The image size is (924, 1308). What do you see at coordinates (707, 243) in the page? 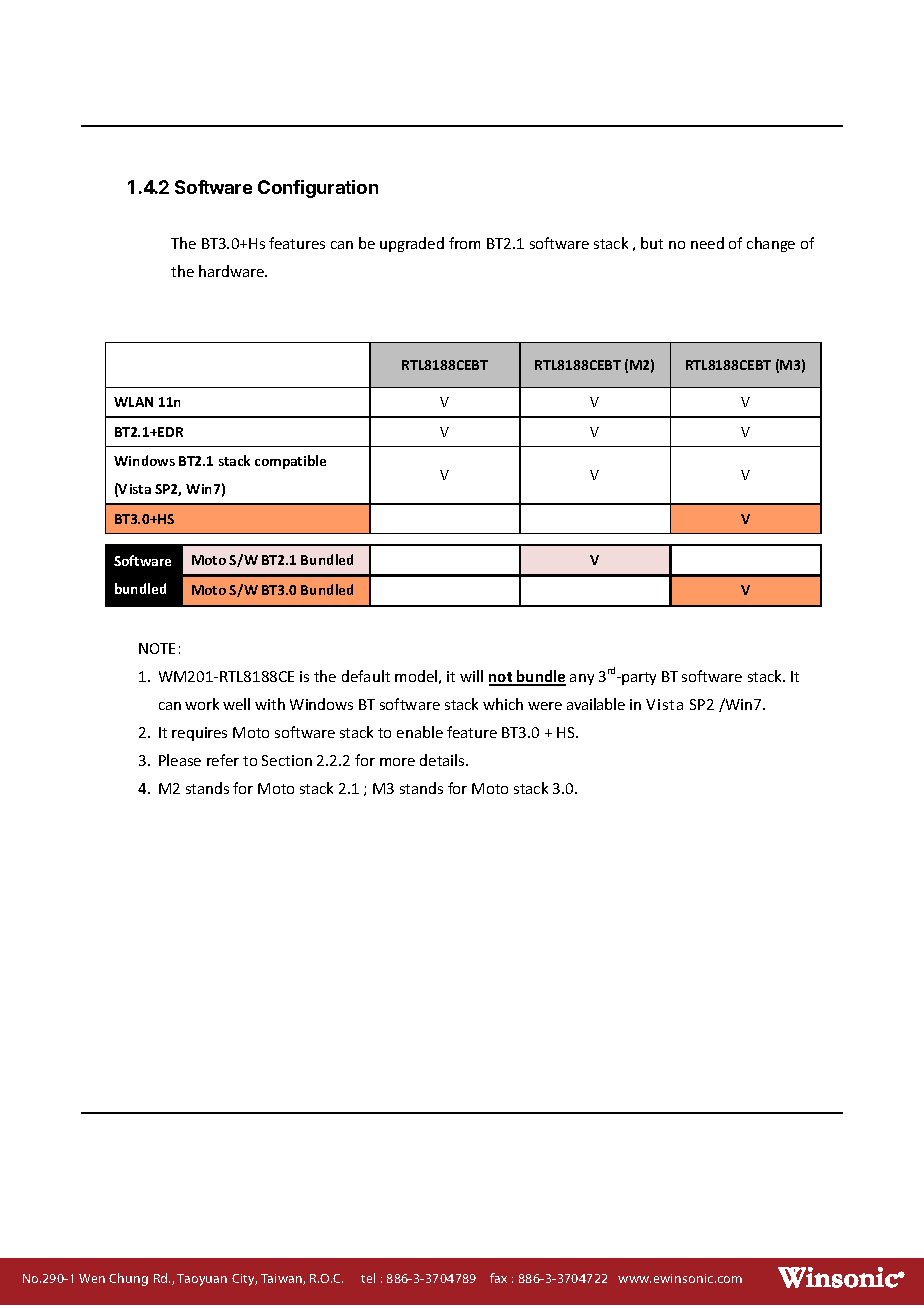
I see `need` at bounding box center [707, 243].
